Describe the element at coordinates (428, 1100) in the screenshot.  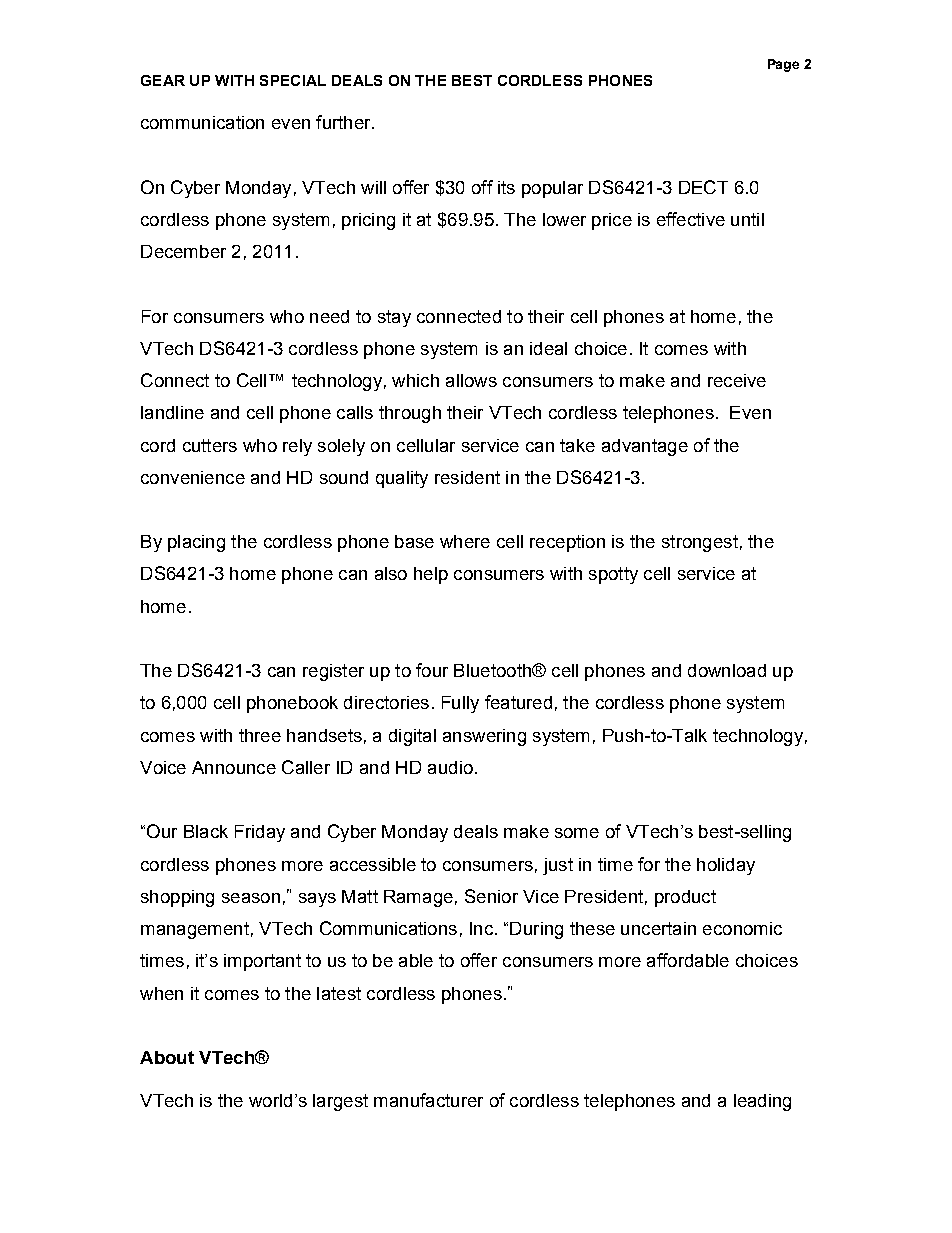
I see `manufacturer` at that location.
